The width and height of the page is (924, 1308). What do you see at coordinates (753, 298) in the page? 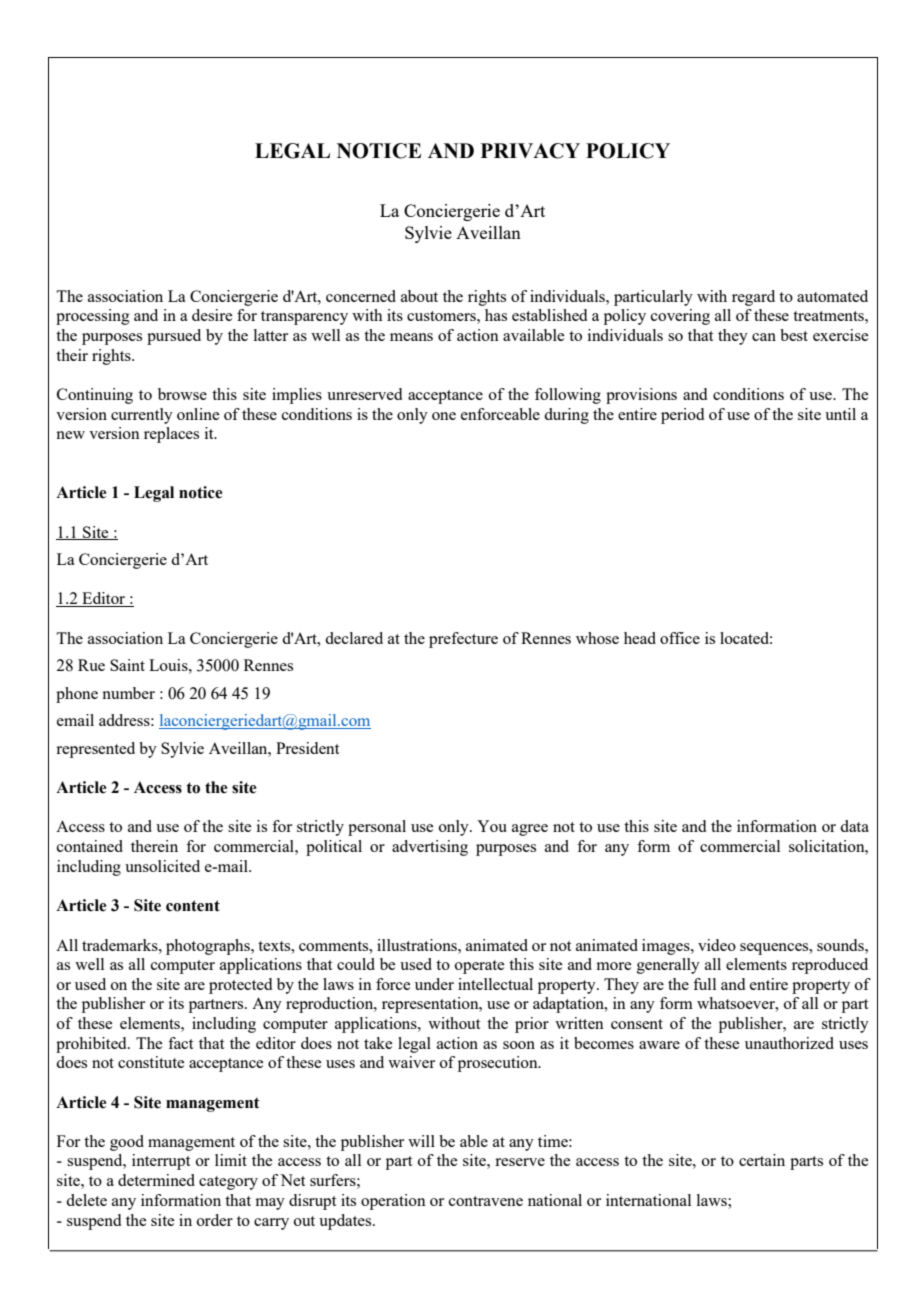
I see `regard` at bounding box center [753, 298].
